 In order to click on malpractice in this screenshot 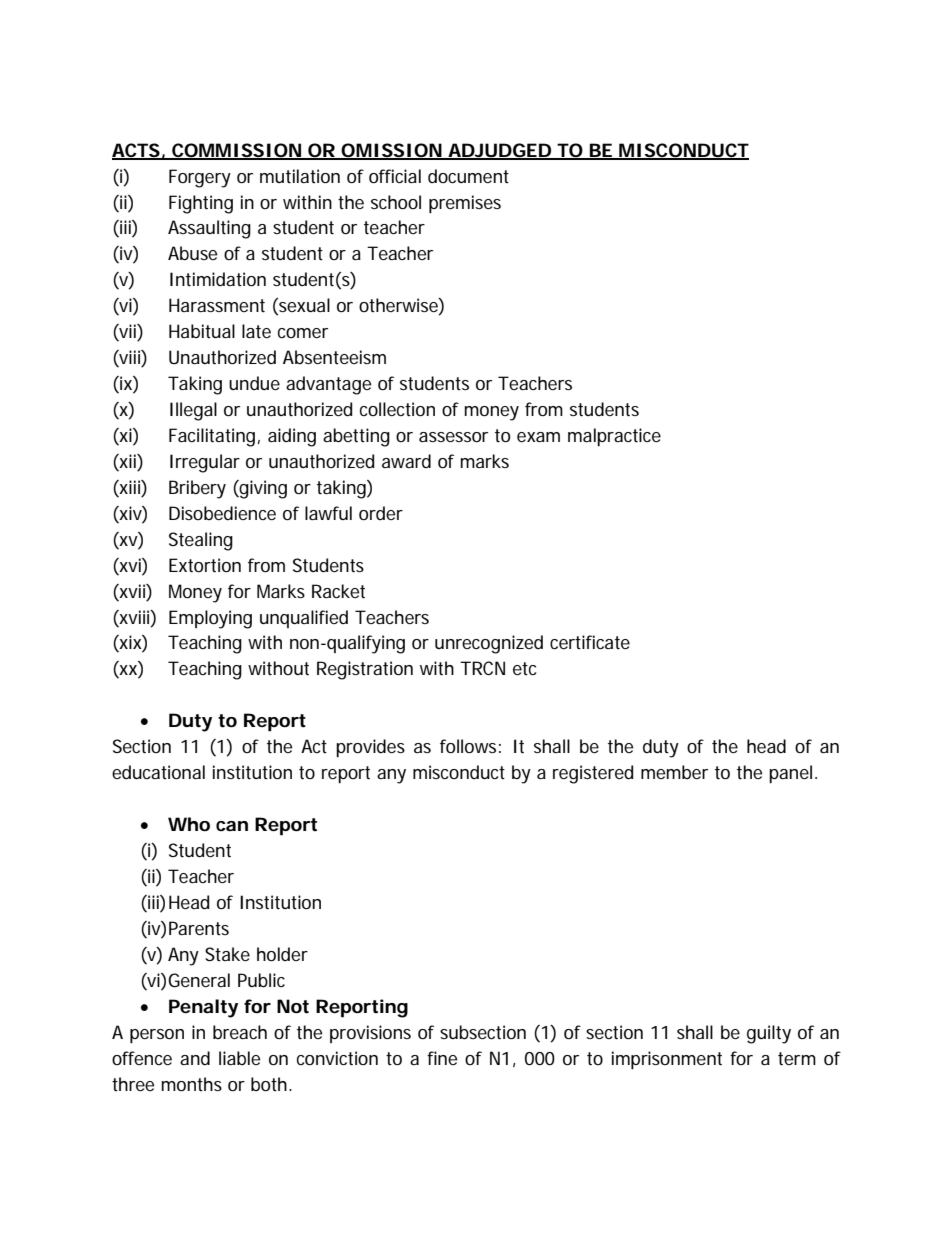, I will do `click(614, 437)`.
